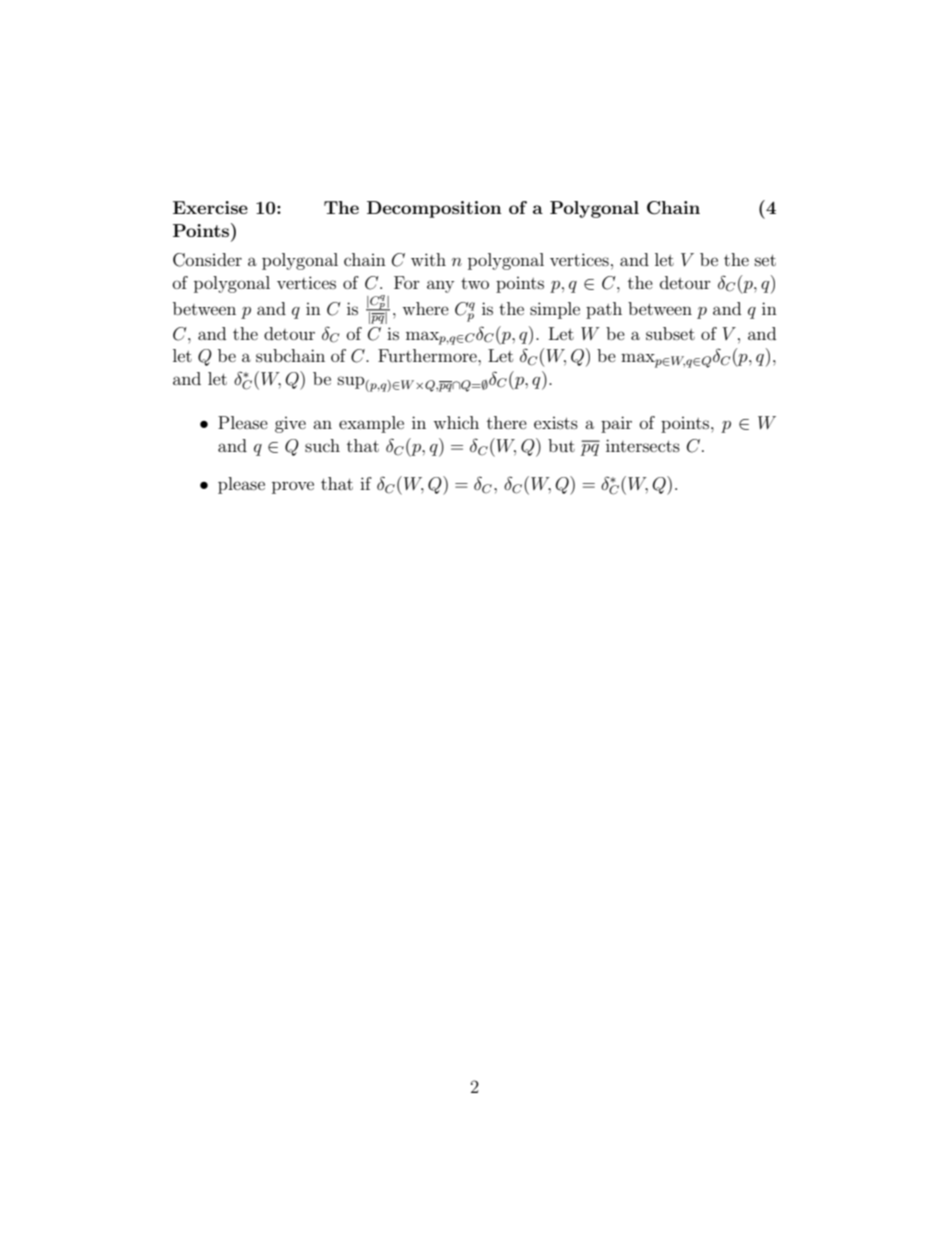 The height and width of the page is (1233, 952). I want to click on Furthermore, so click(428, 355).
